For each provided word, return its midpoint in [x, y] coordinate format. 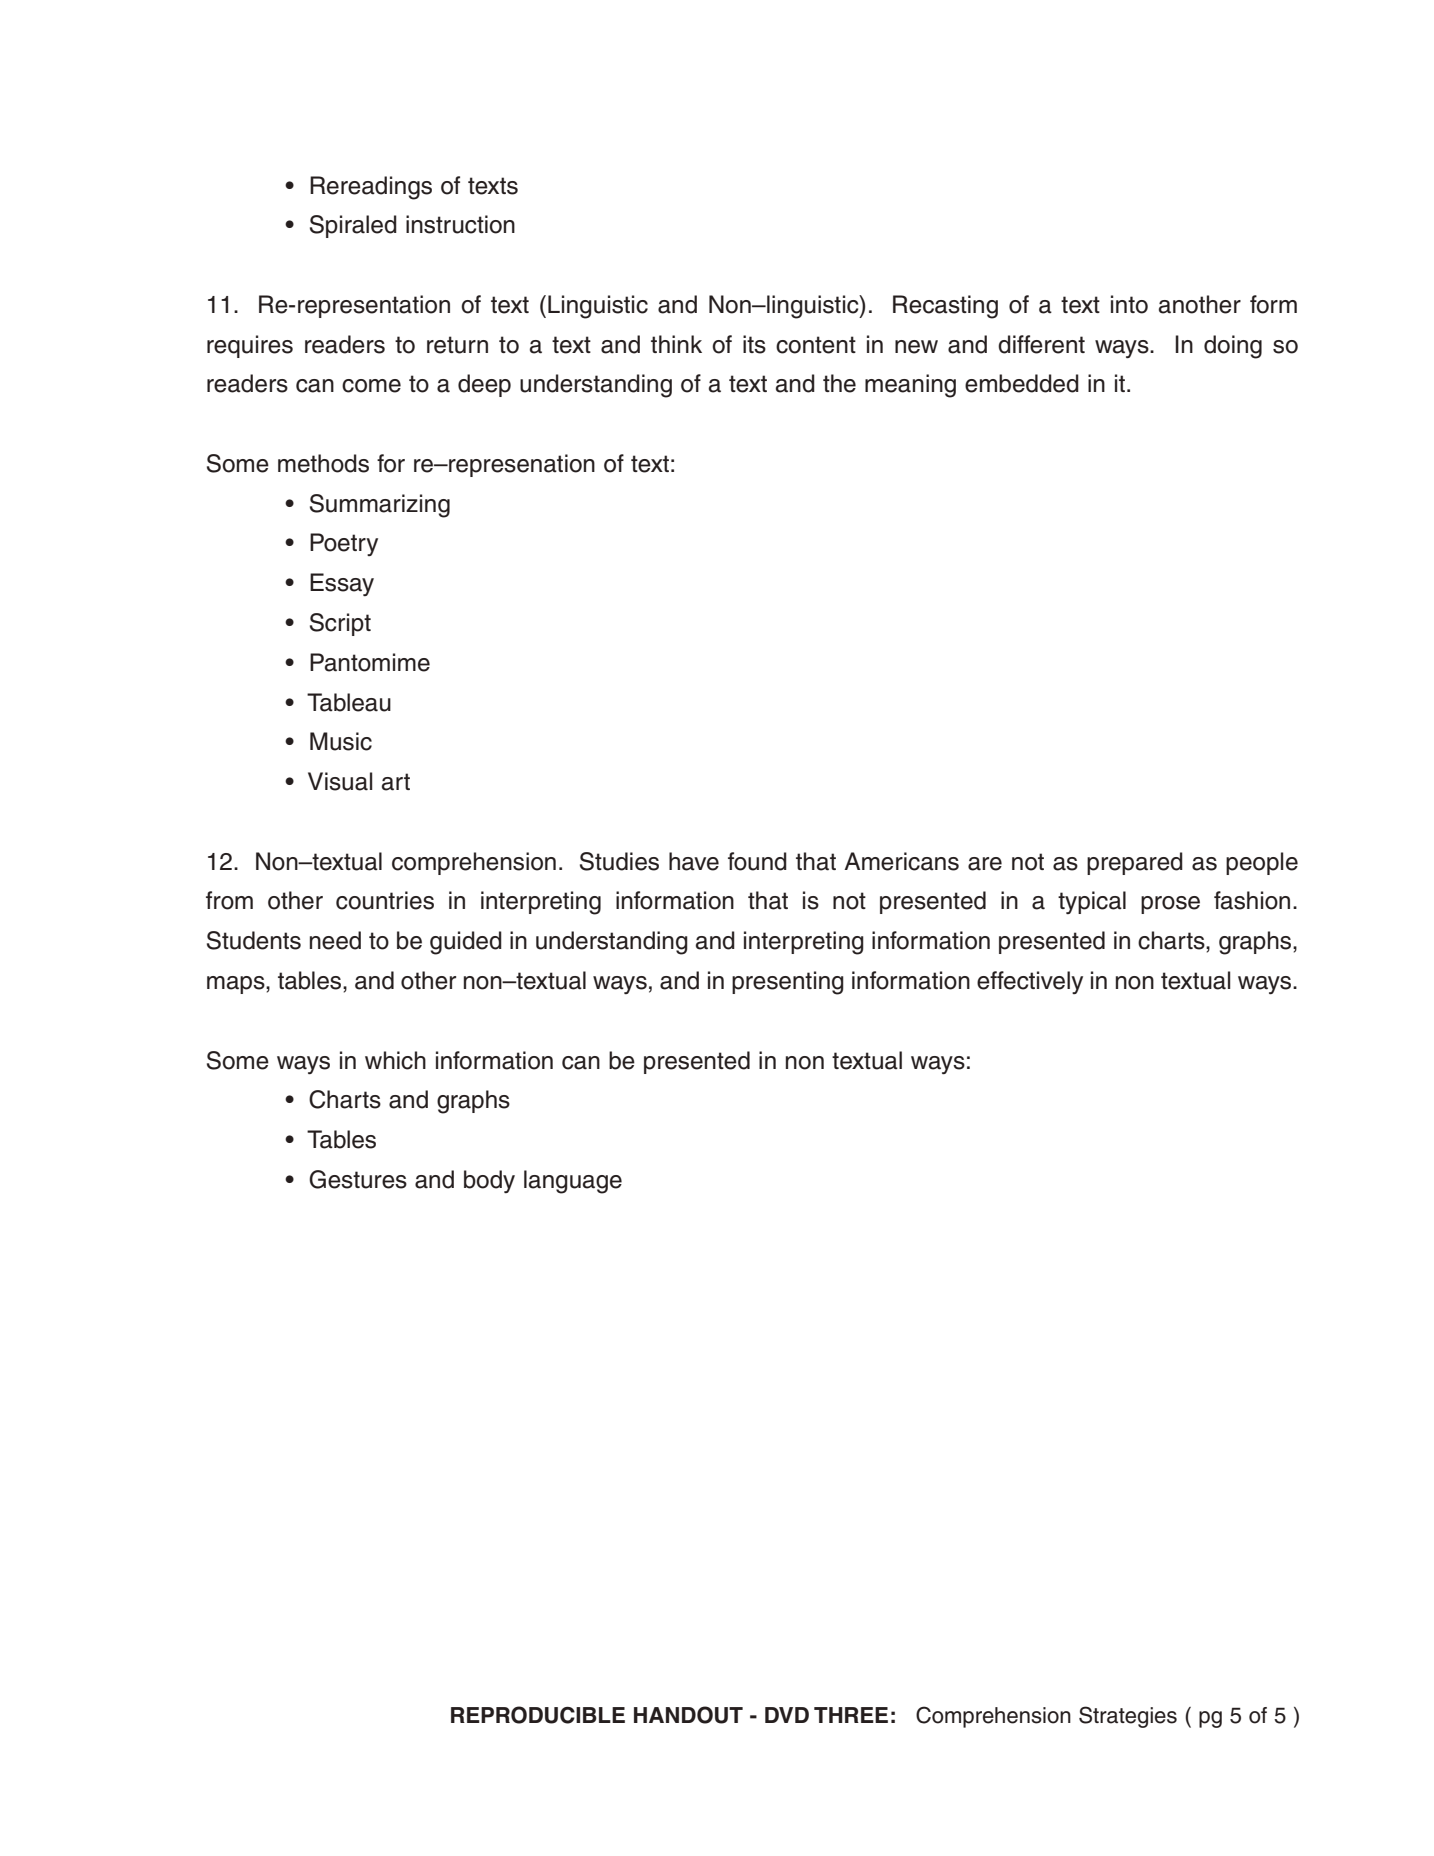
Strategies [1128, 1717]
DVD [787, 1715]
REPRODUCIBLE [538, 1715]
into [1129, 304]
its [754, 344]
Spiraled [353, 226]
